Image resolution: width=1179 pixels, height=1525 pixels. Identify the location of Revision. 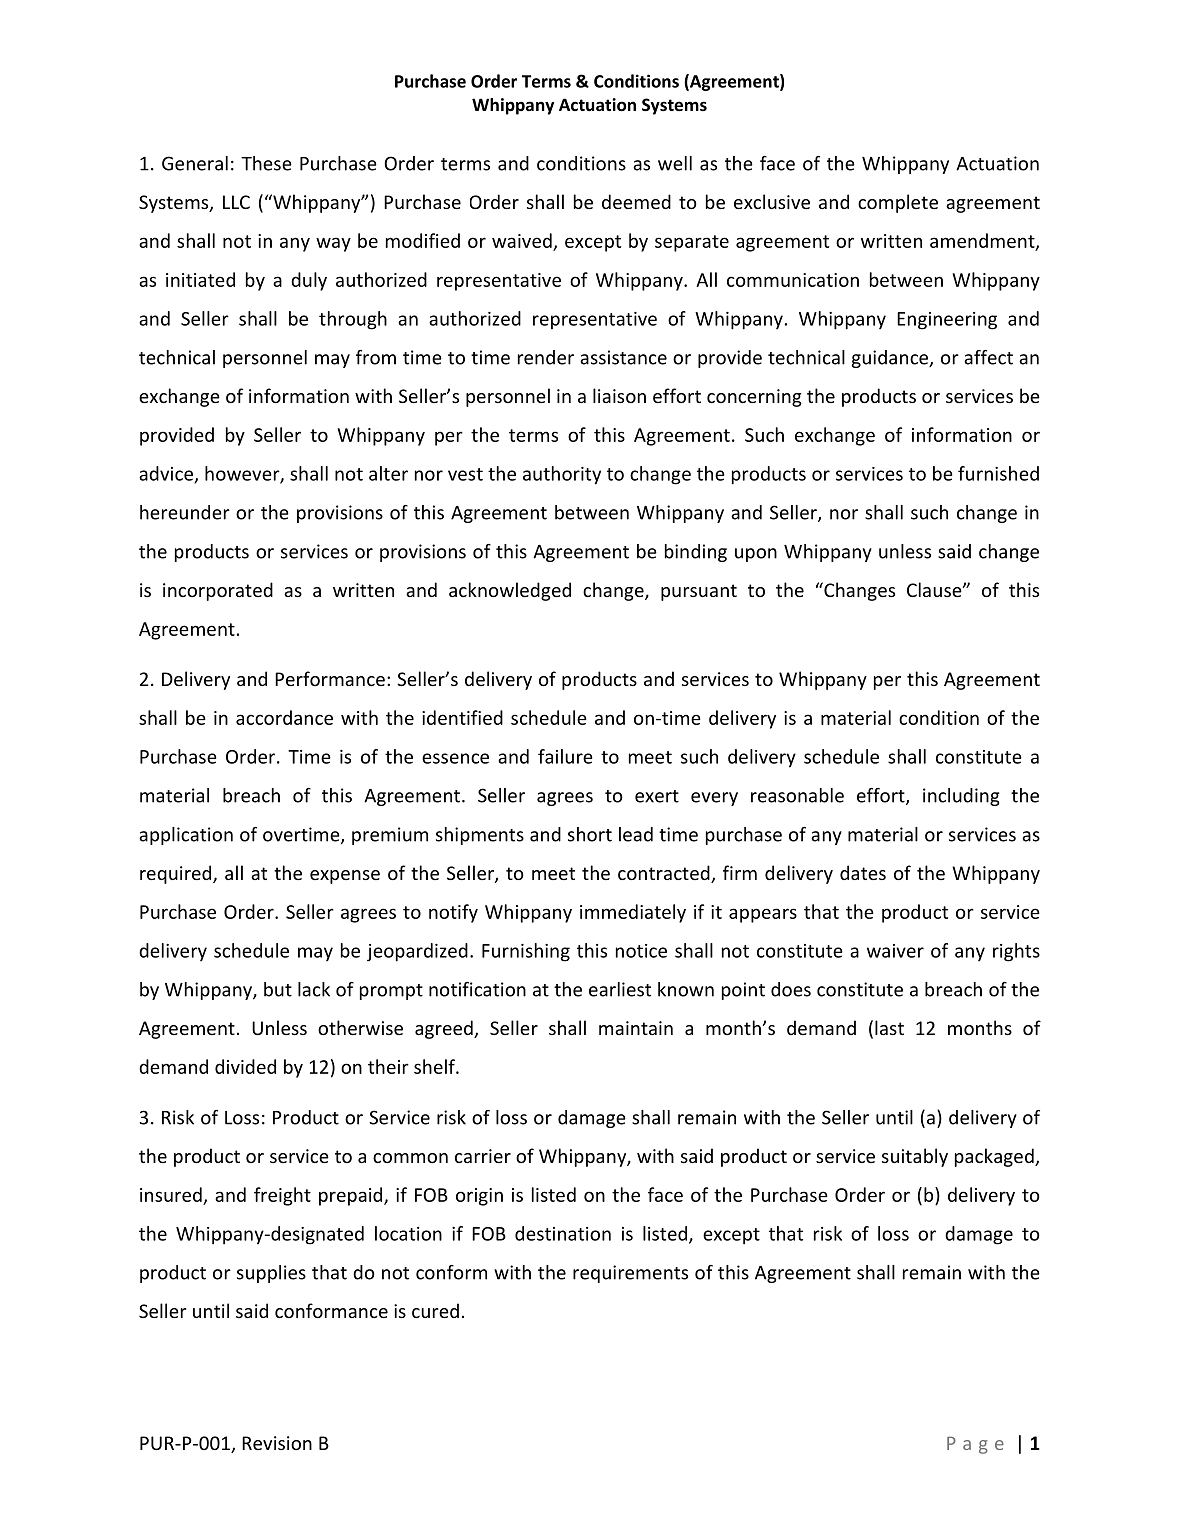
(277, 1443).
